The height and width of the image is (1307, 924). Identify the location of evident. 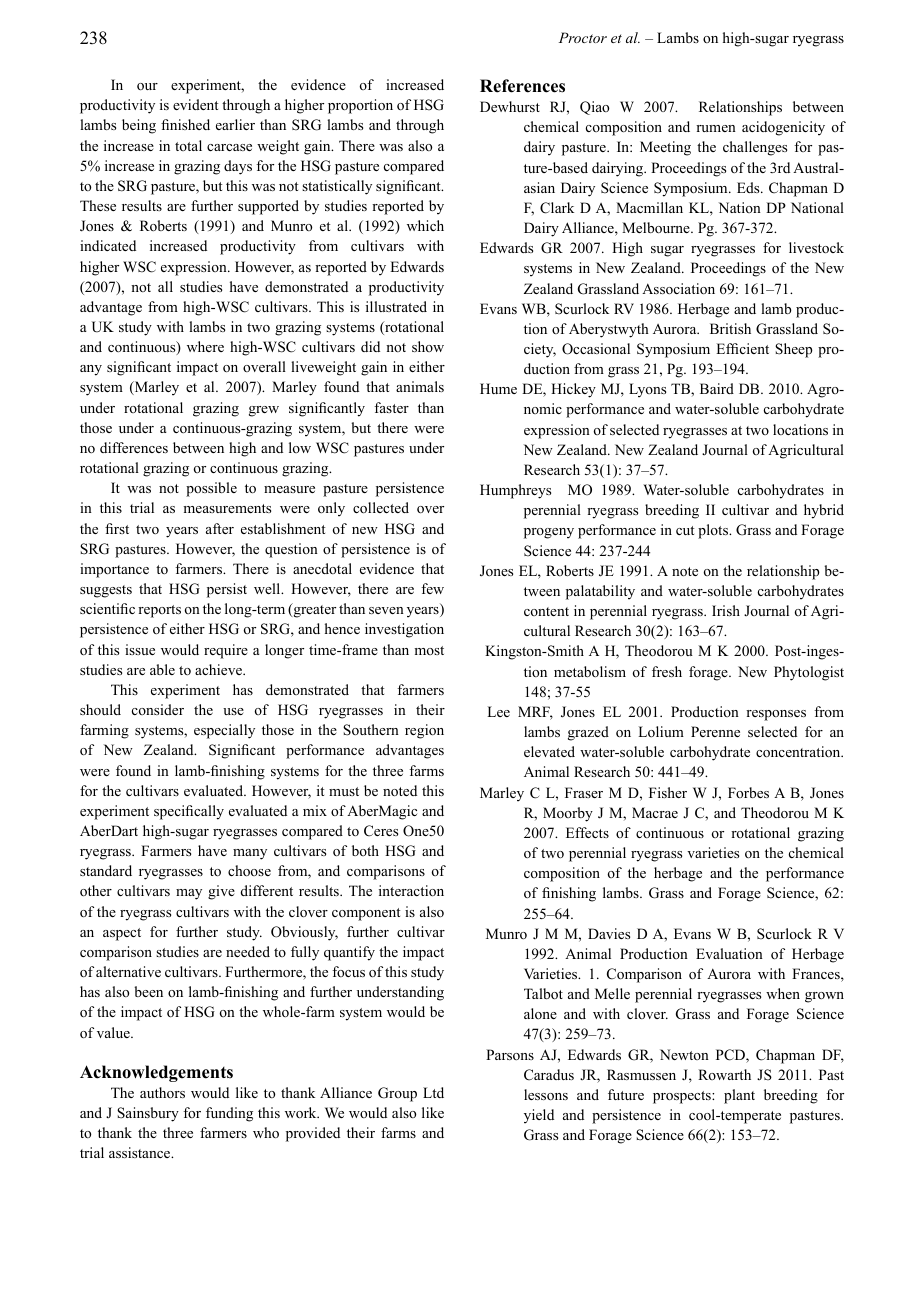
(195, 104).
